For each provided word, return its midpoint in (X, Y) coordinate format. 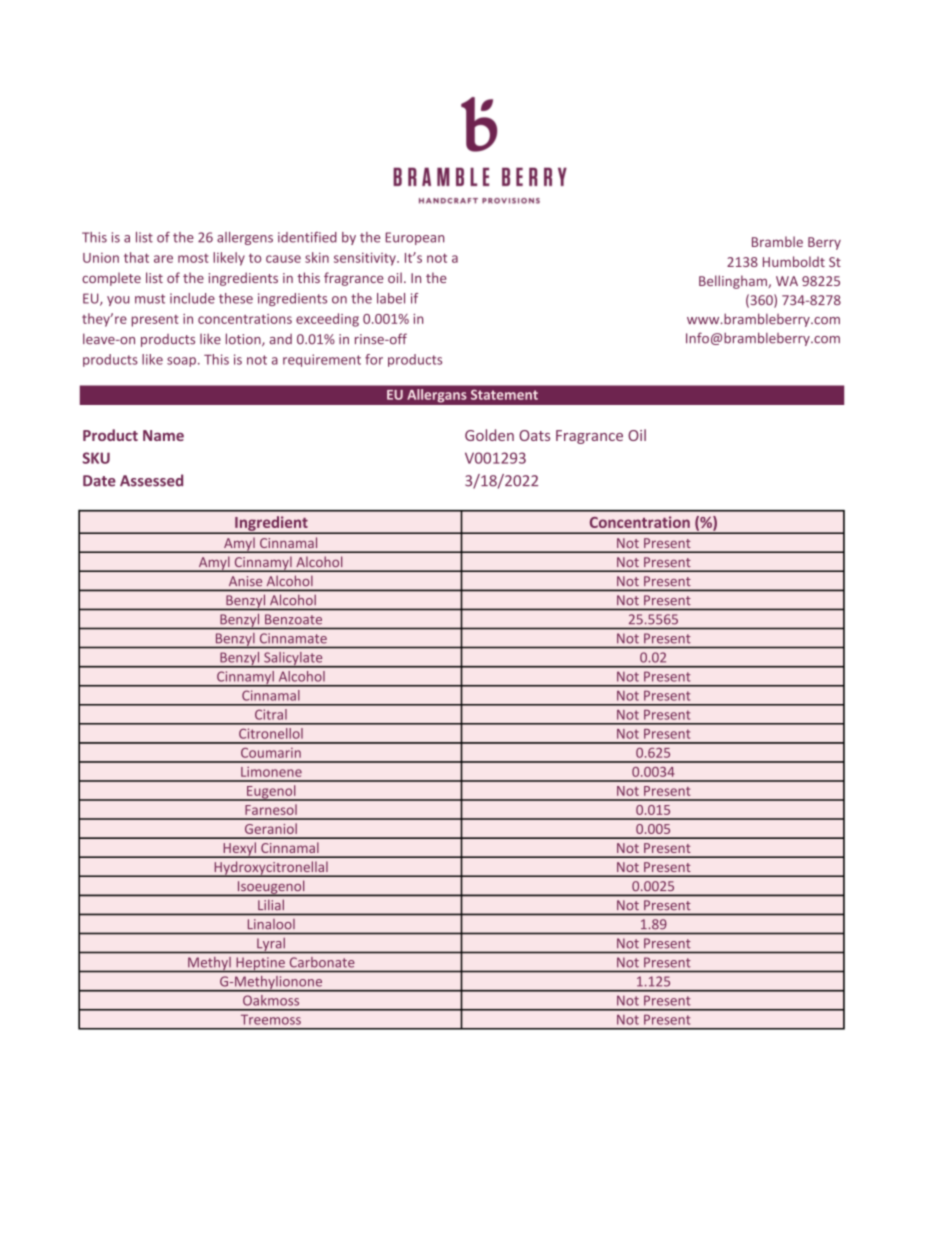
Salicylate (293, 660)
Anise (245, 581)
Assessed (151, 480)
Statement (504, 394)
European (415, 238)
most (193, 258)
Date (99, 481)
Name (163, 435)
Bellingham (734, 282)
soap (181, 362)
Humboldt (794, 261)
